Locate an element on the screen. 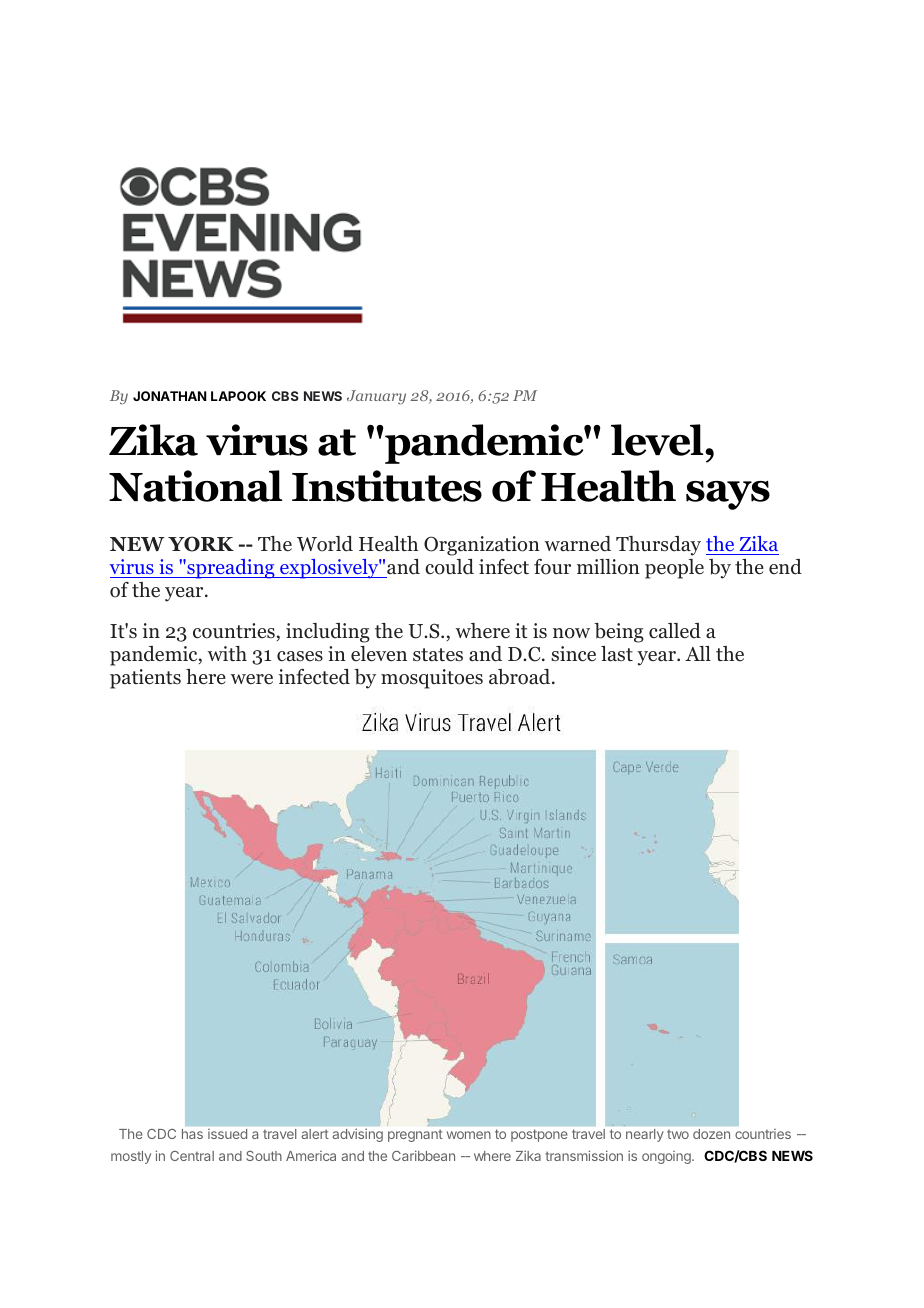 The width and height of the screenshot is (924, 1308). mosquitoes is located at coordinates (432, 679).
